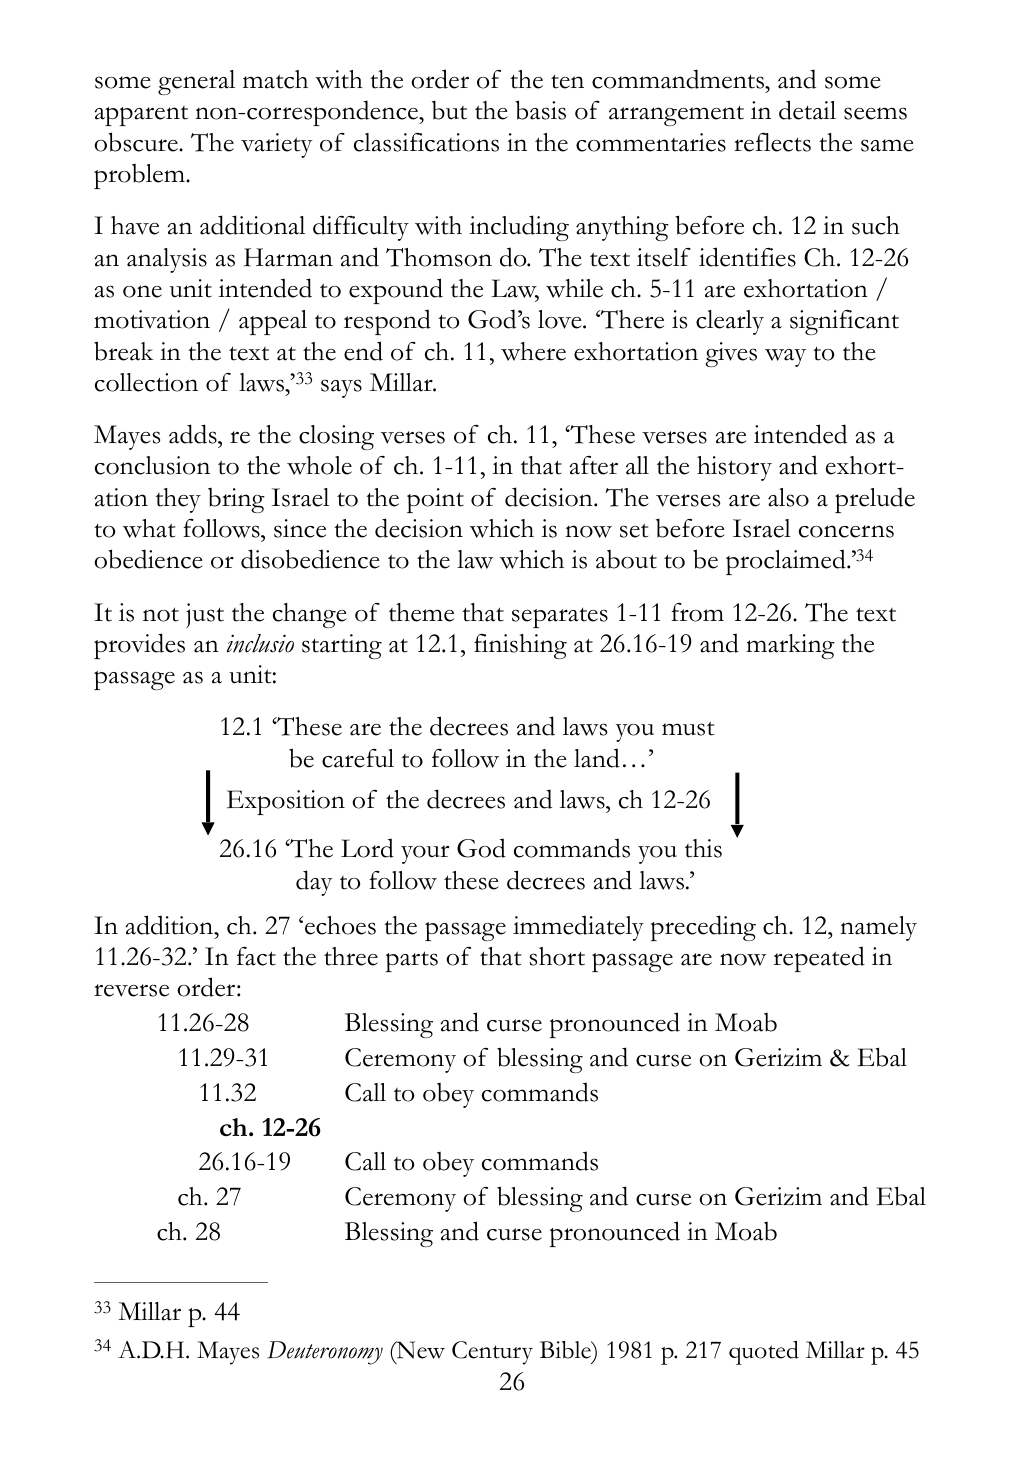 The width and height of the screenshot is (1035, 1465). What do you see at coordinates (325, 1353) in the screenshot?
I see `Deuteronomy` at bounding box center [325, 1353].
